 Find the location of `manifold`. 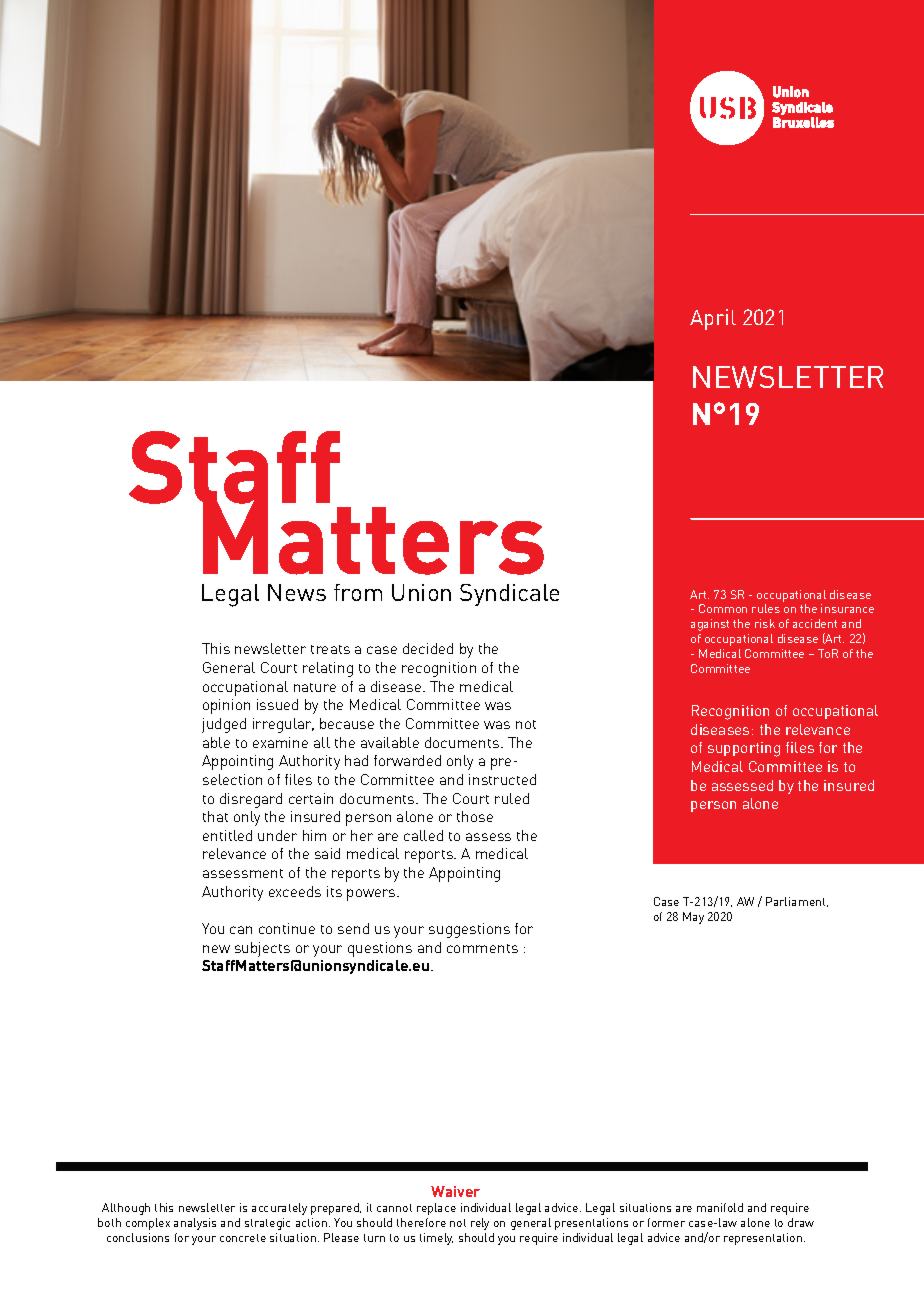

manifold is located at coordinates (720, 1207).
